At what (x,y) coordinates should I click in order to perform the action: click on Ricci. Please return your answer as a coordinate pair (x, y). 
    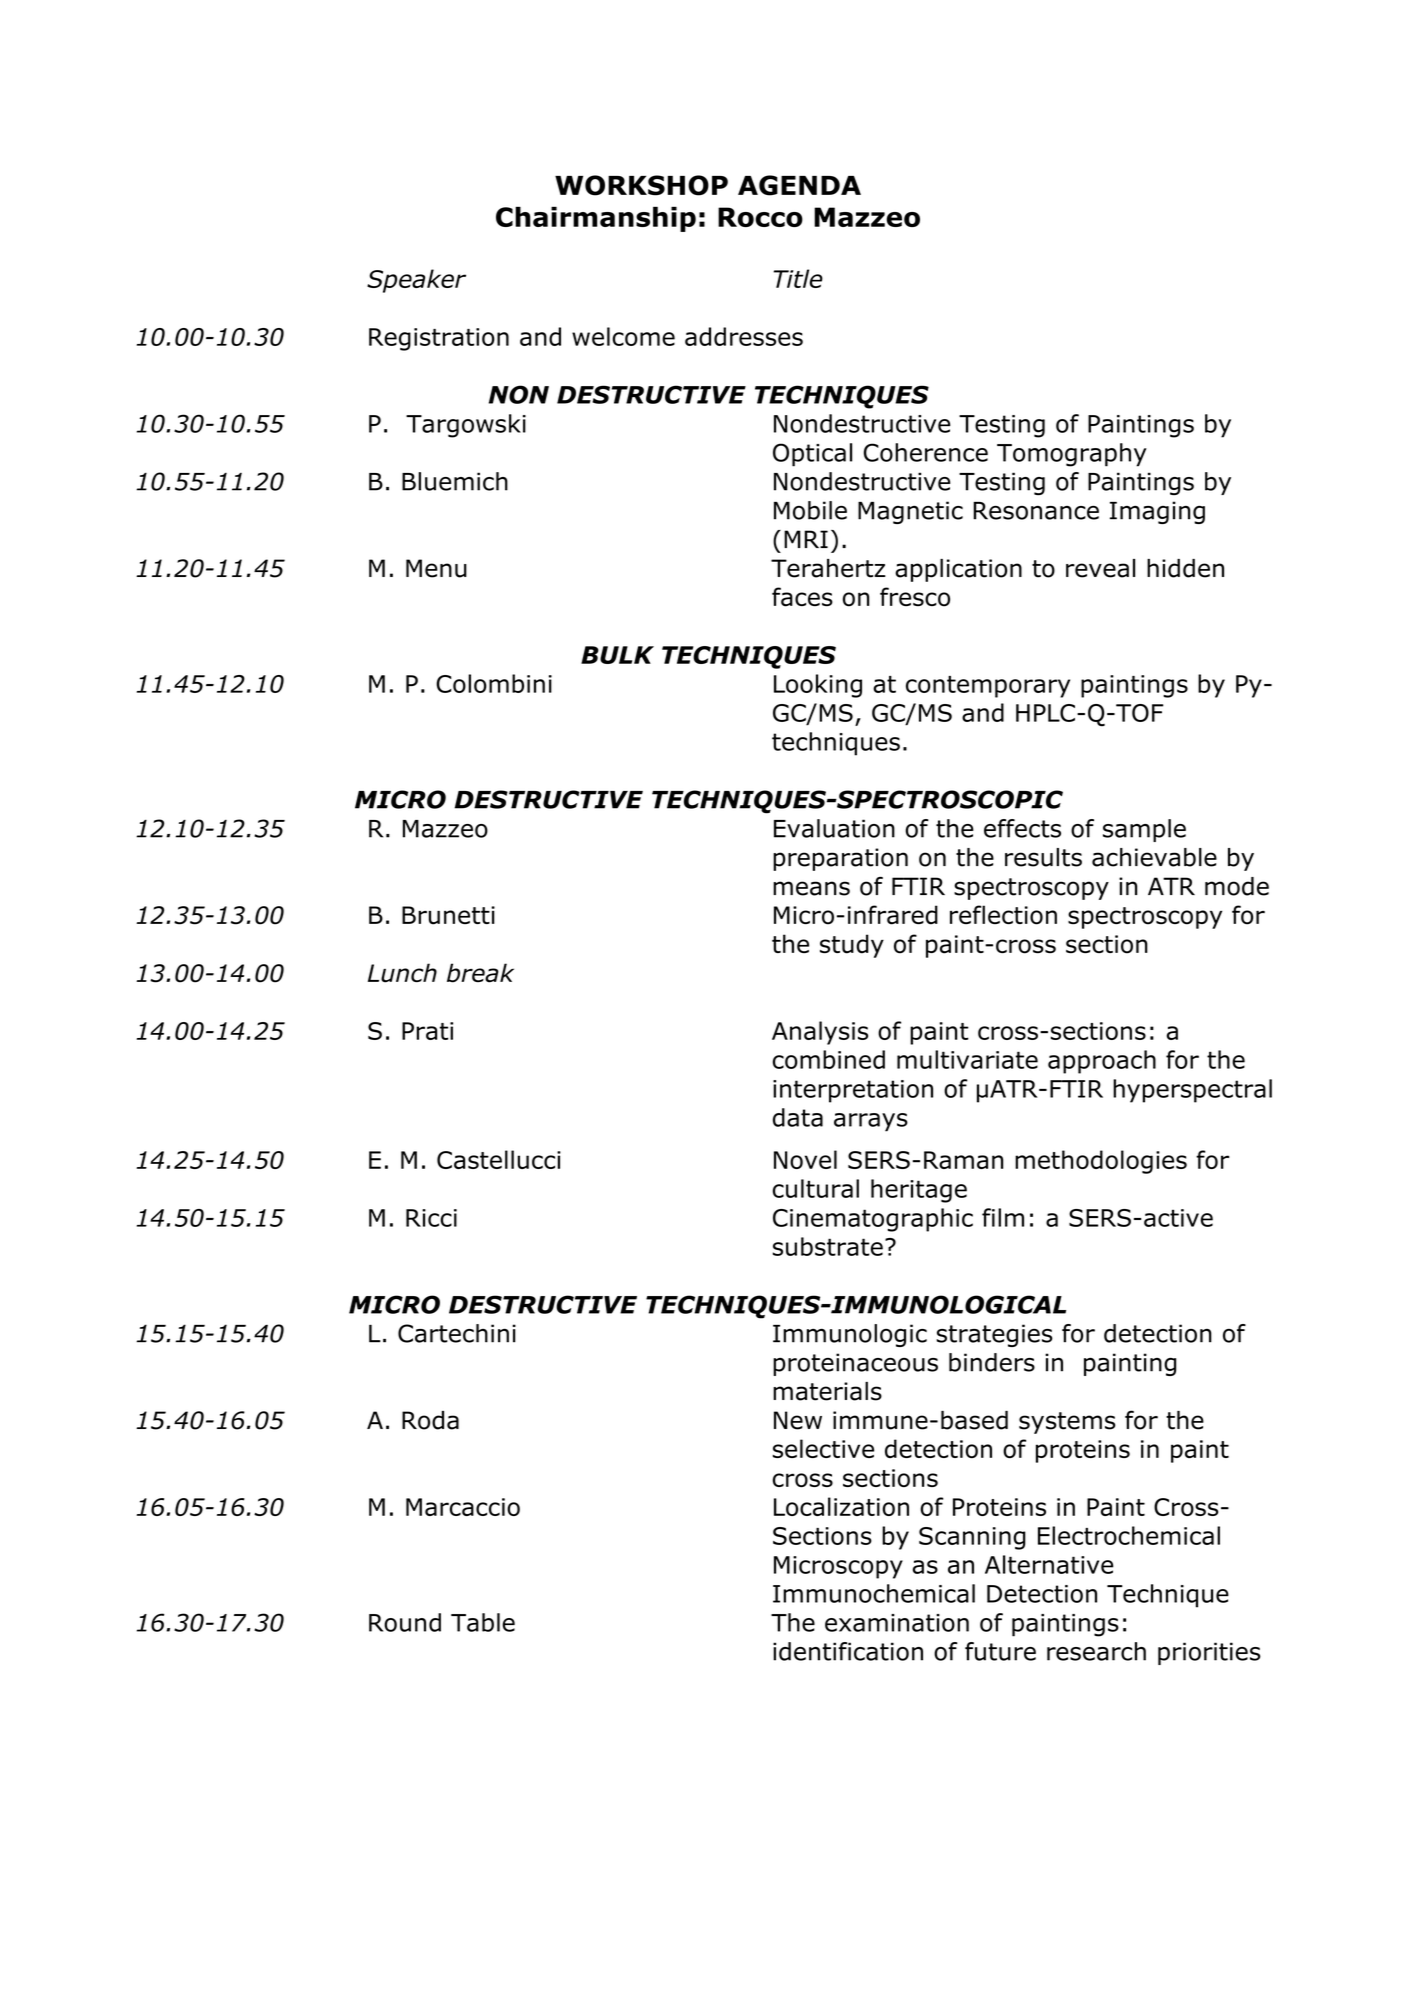
    Looking at the image, I should click on (431, 1218).
